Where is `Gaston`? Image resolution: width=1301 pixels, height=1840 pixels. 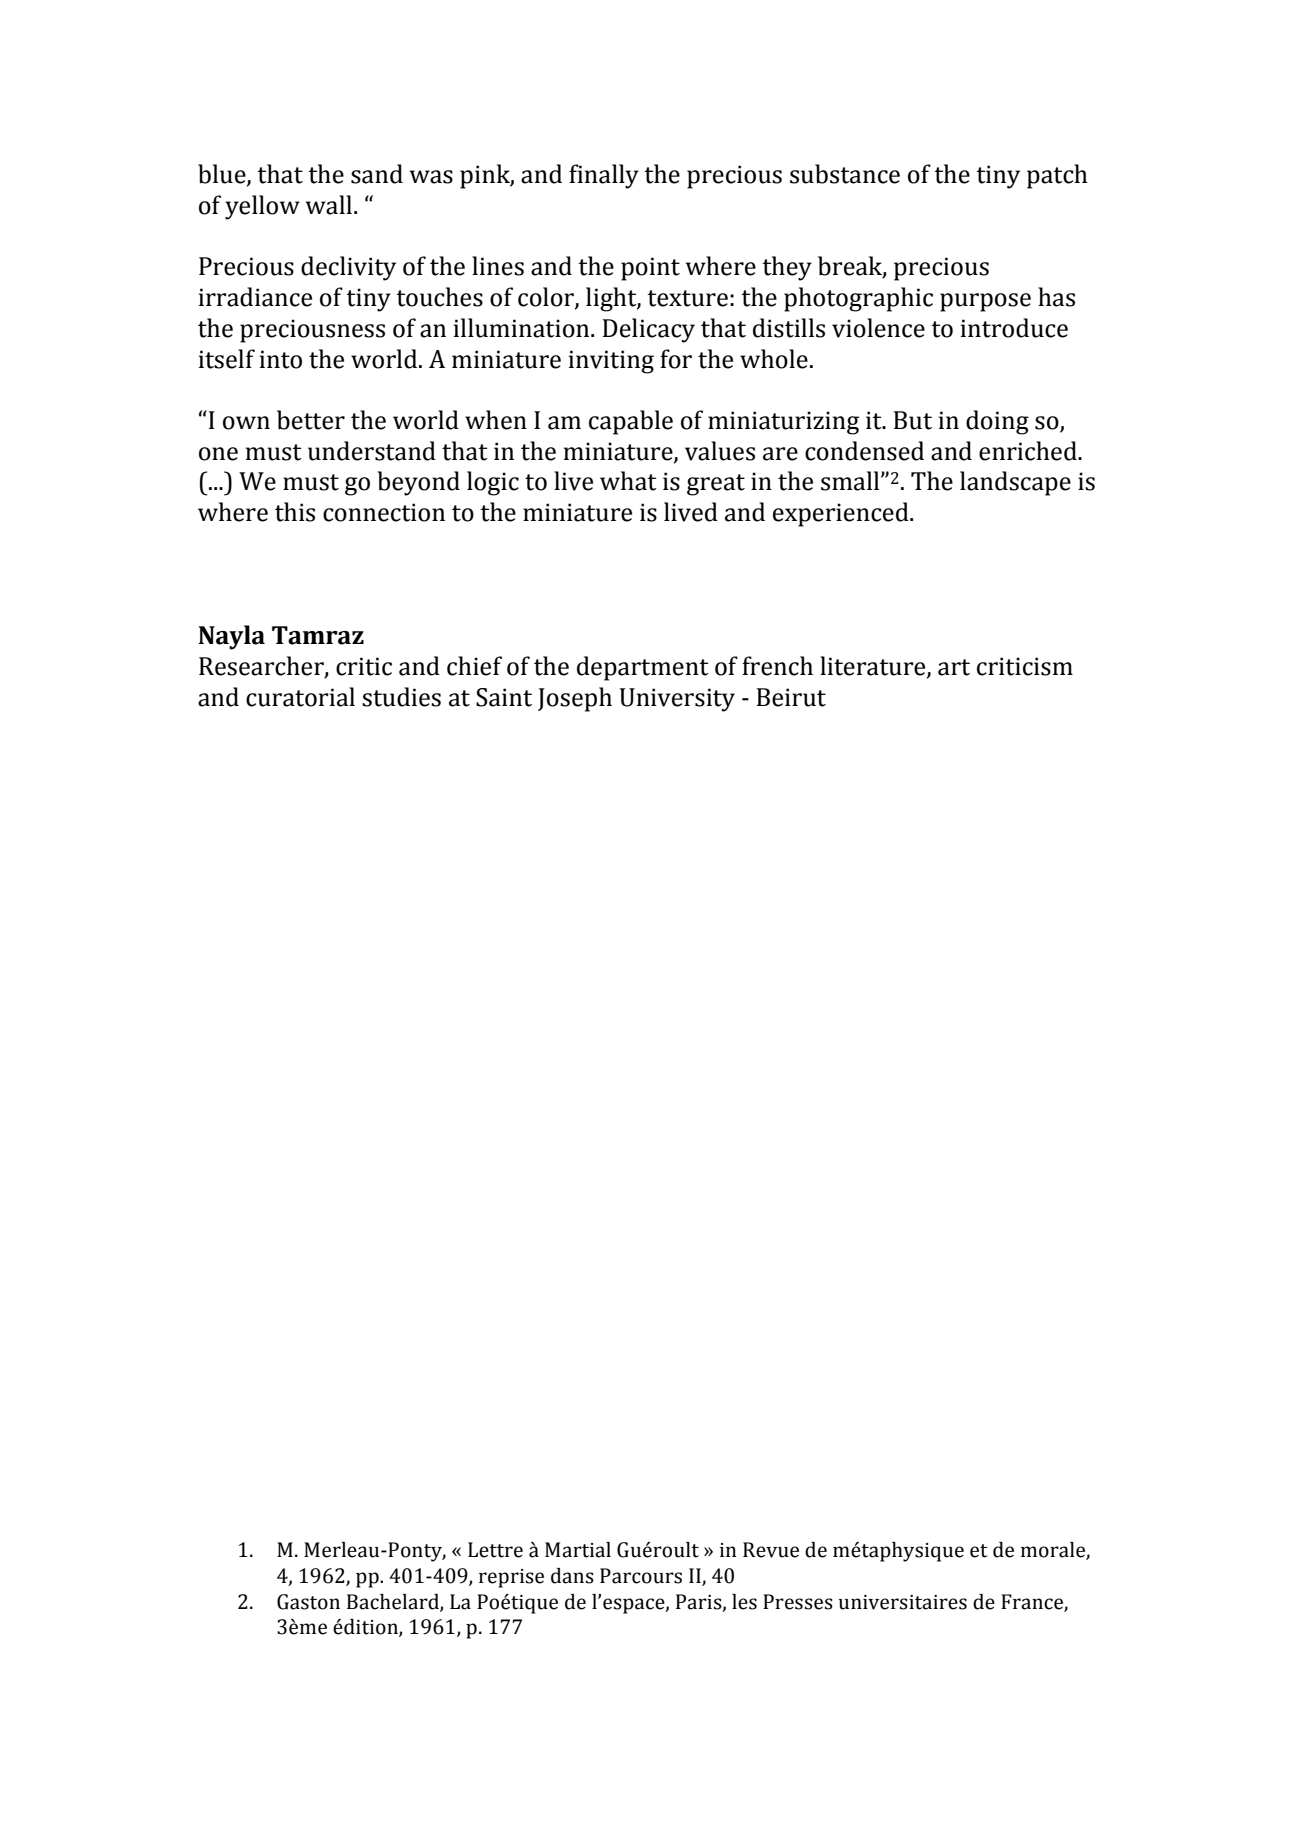
Gaston is located at coordinates (308, 1602).
